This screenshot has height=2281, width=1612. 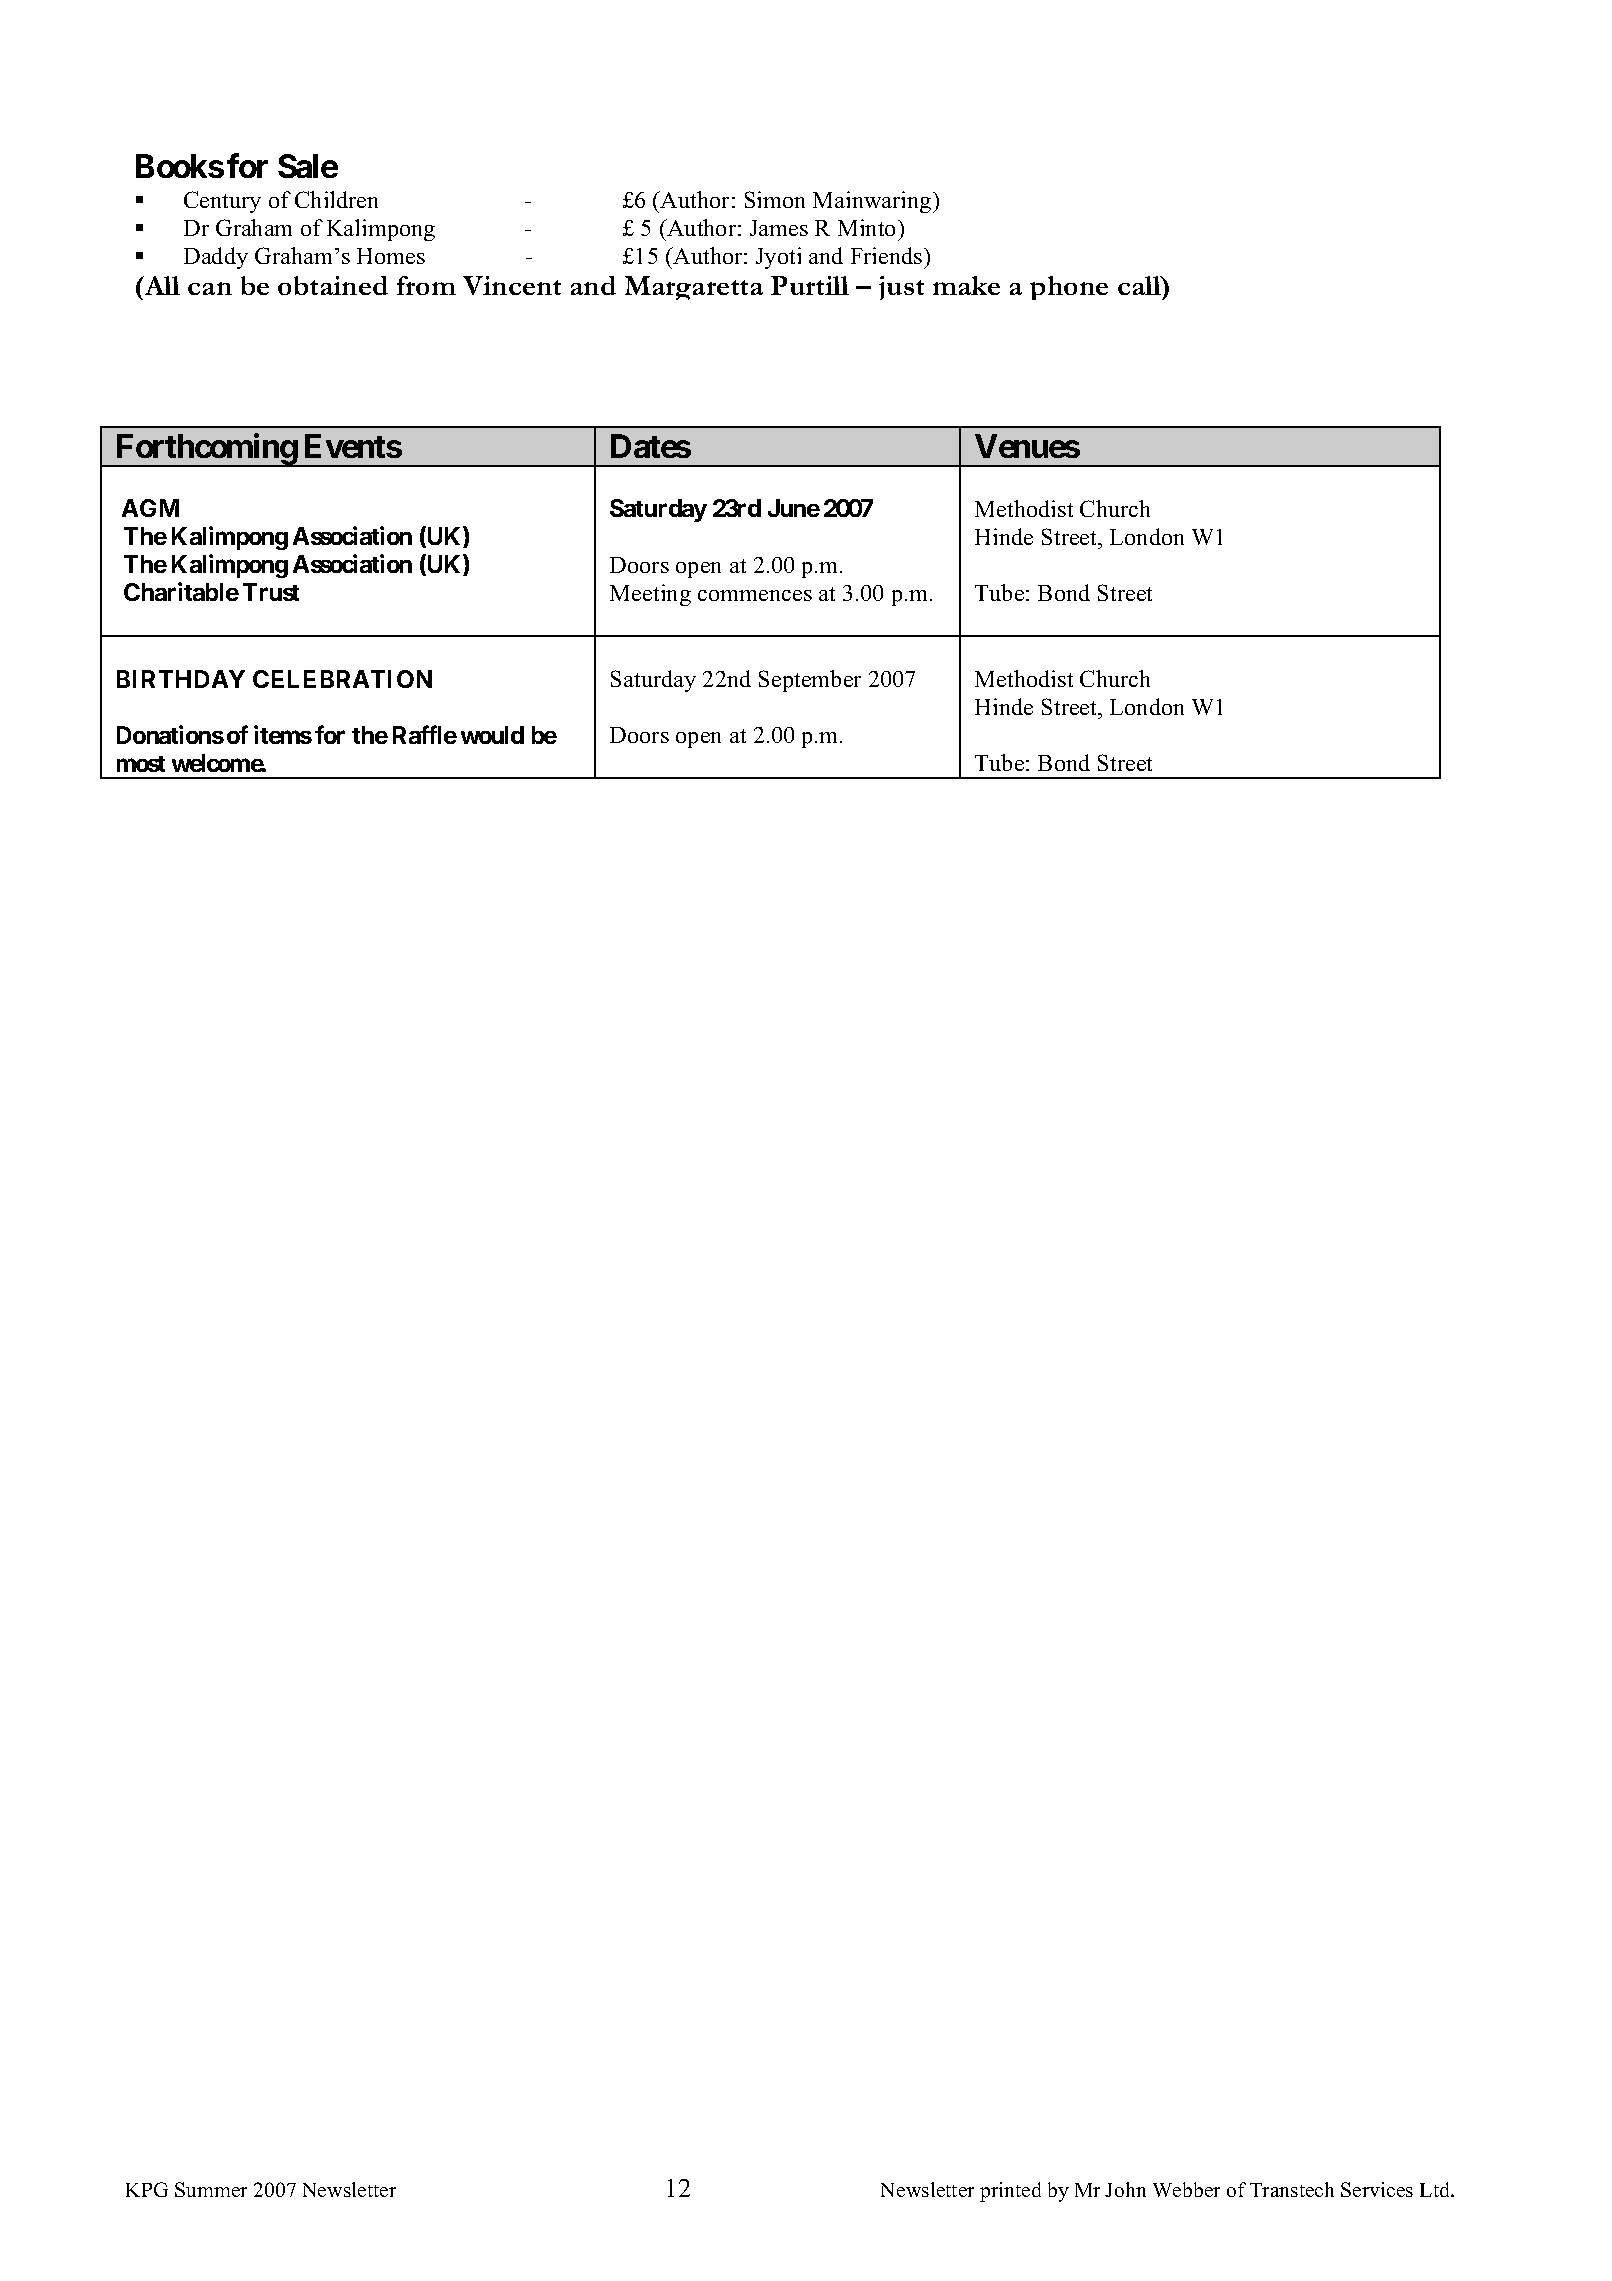 What do you see at coordinates (211, 2189) in the screenshot?
I see `Summer` at bounding box center [211, 2189].
